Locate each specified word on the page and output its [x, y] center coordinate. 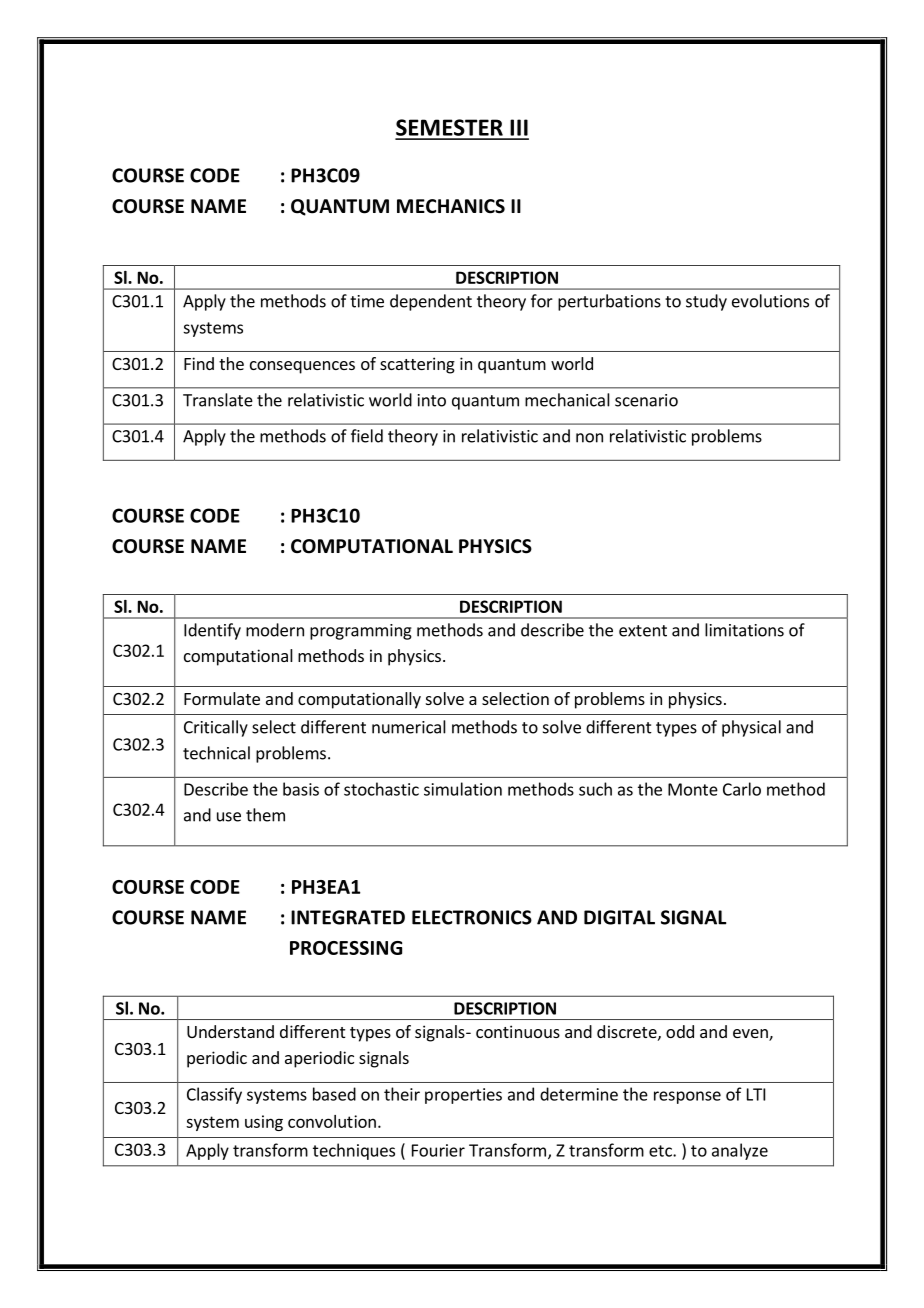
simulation [463, 789]
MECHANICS [451, 206]
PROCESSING [346, 948]
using [264, 1123]
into [432, 400]
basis [301, 789]
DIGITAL [619, 917]
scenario [646, 400]
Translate [218, 400]
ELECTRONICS [472, 917]
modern [275, 630]
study [706, 302]
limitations [744, 630]
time [367, 301]
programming [361, 632]
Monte [693, 789]
